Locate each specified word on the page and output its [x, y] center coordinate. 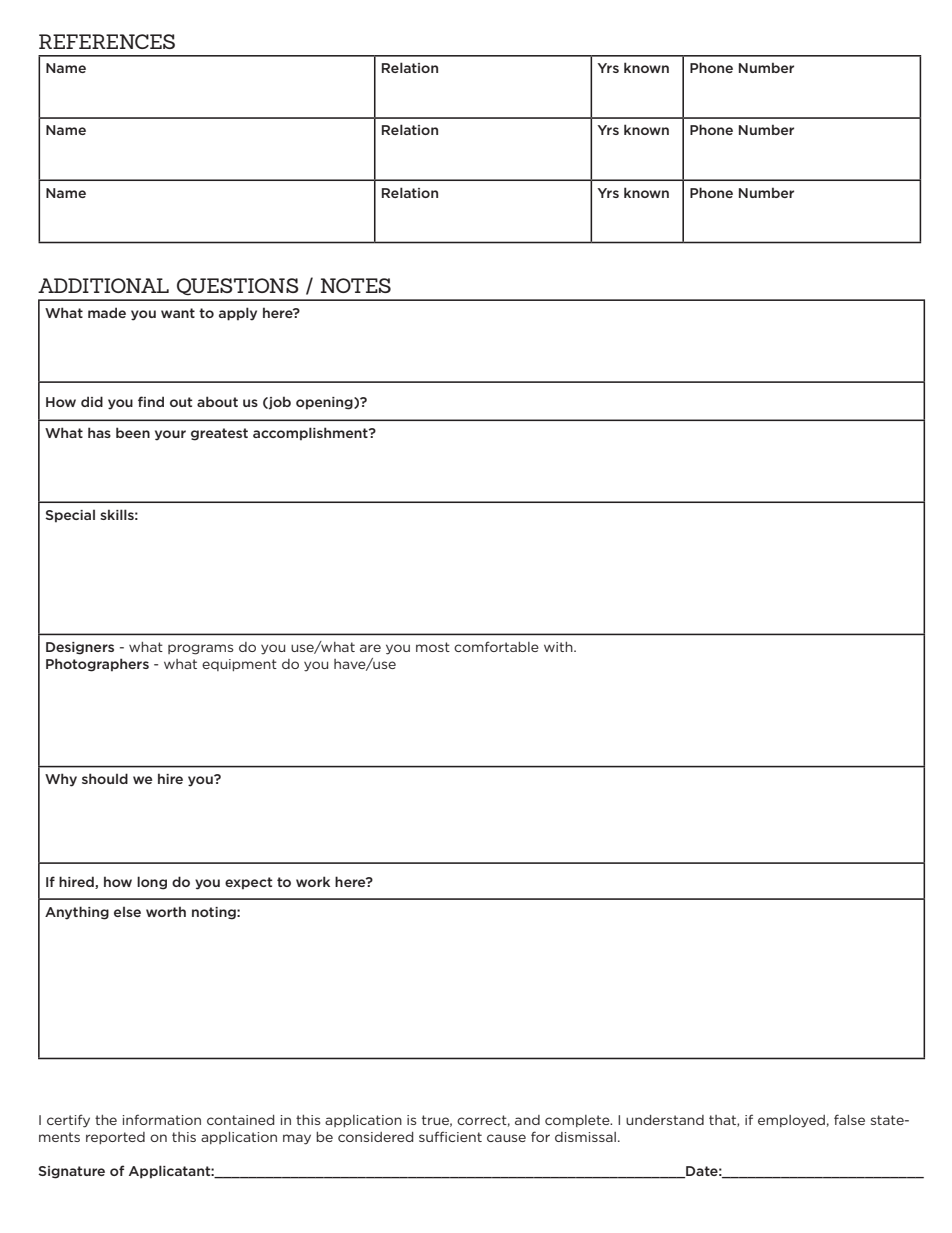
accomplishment [311, 434]
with [559, 647]
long [152, 883]
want [178, 313]
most [433, 647]
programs [200, 649]
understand [665, 1120]
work [313, 881]
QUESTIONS [238, 286]
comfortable [496, 646]
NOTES [356, 285]
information [161, 1119]
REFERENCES [107, 41]
